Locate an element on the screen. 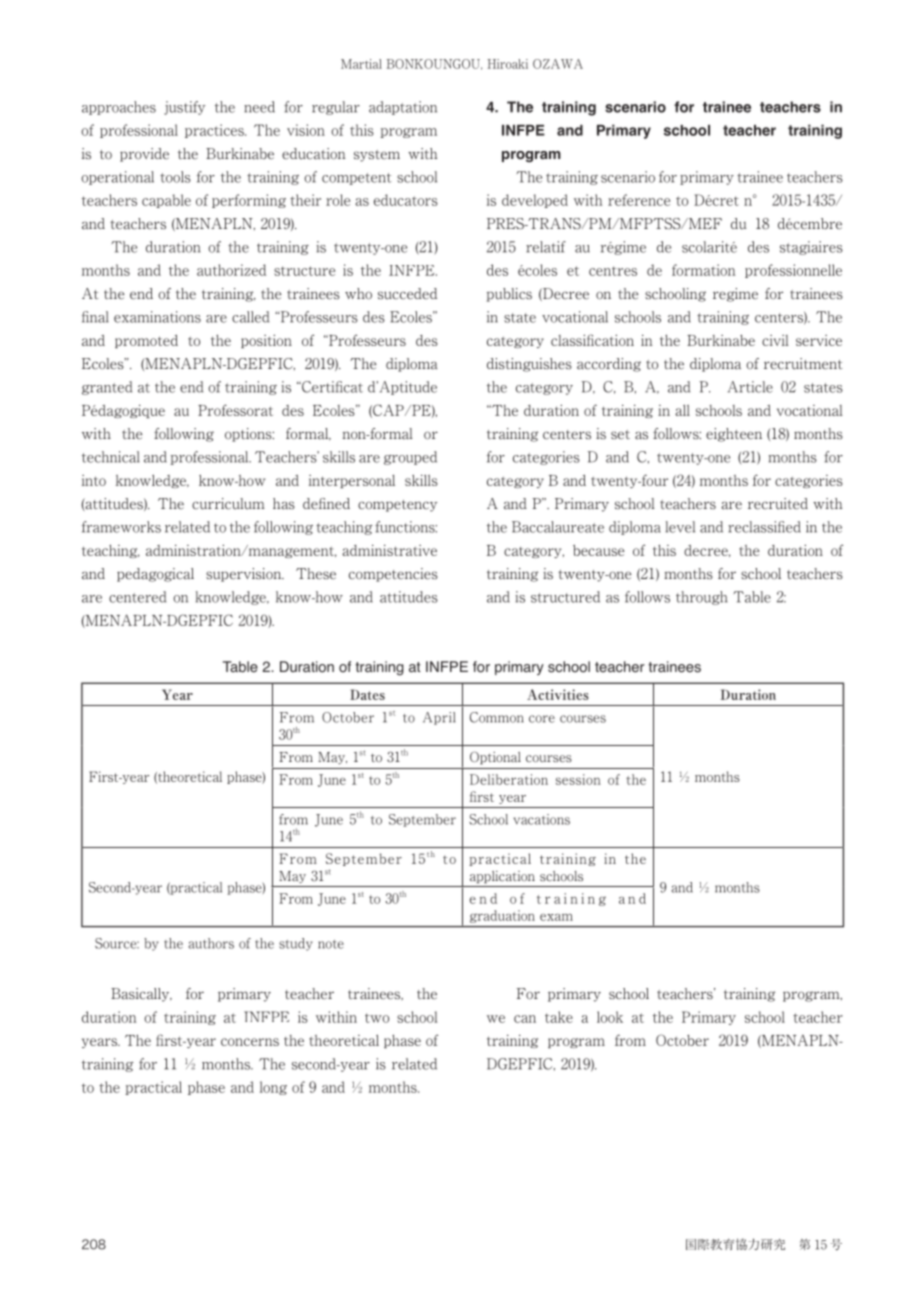 This screenshot has height=1308, width=924. grouped is located at coordinates (410, 458).
